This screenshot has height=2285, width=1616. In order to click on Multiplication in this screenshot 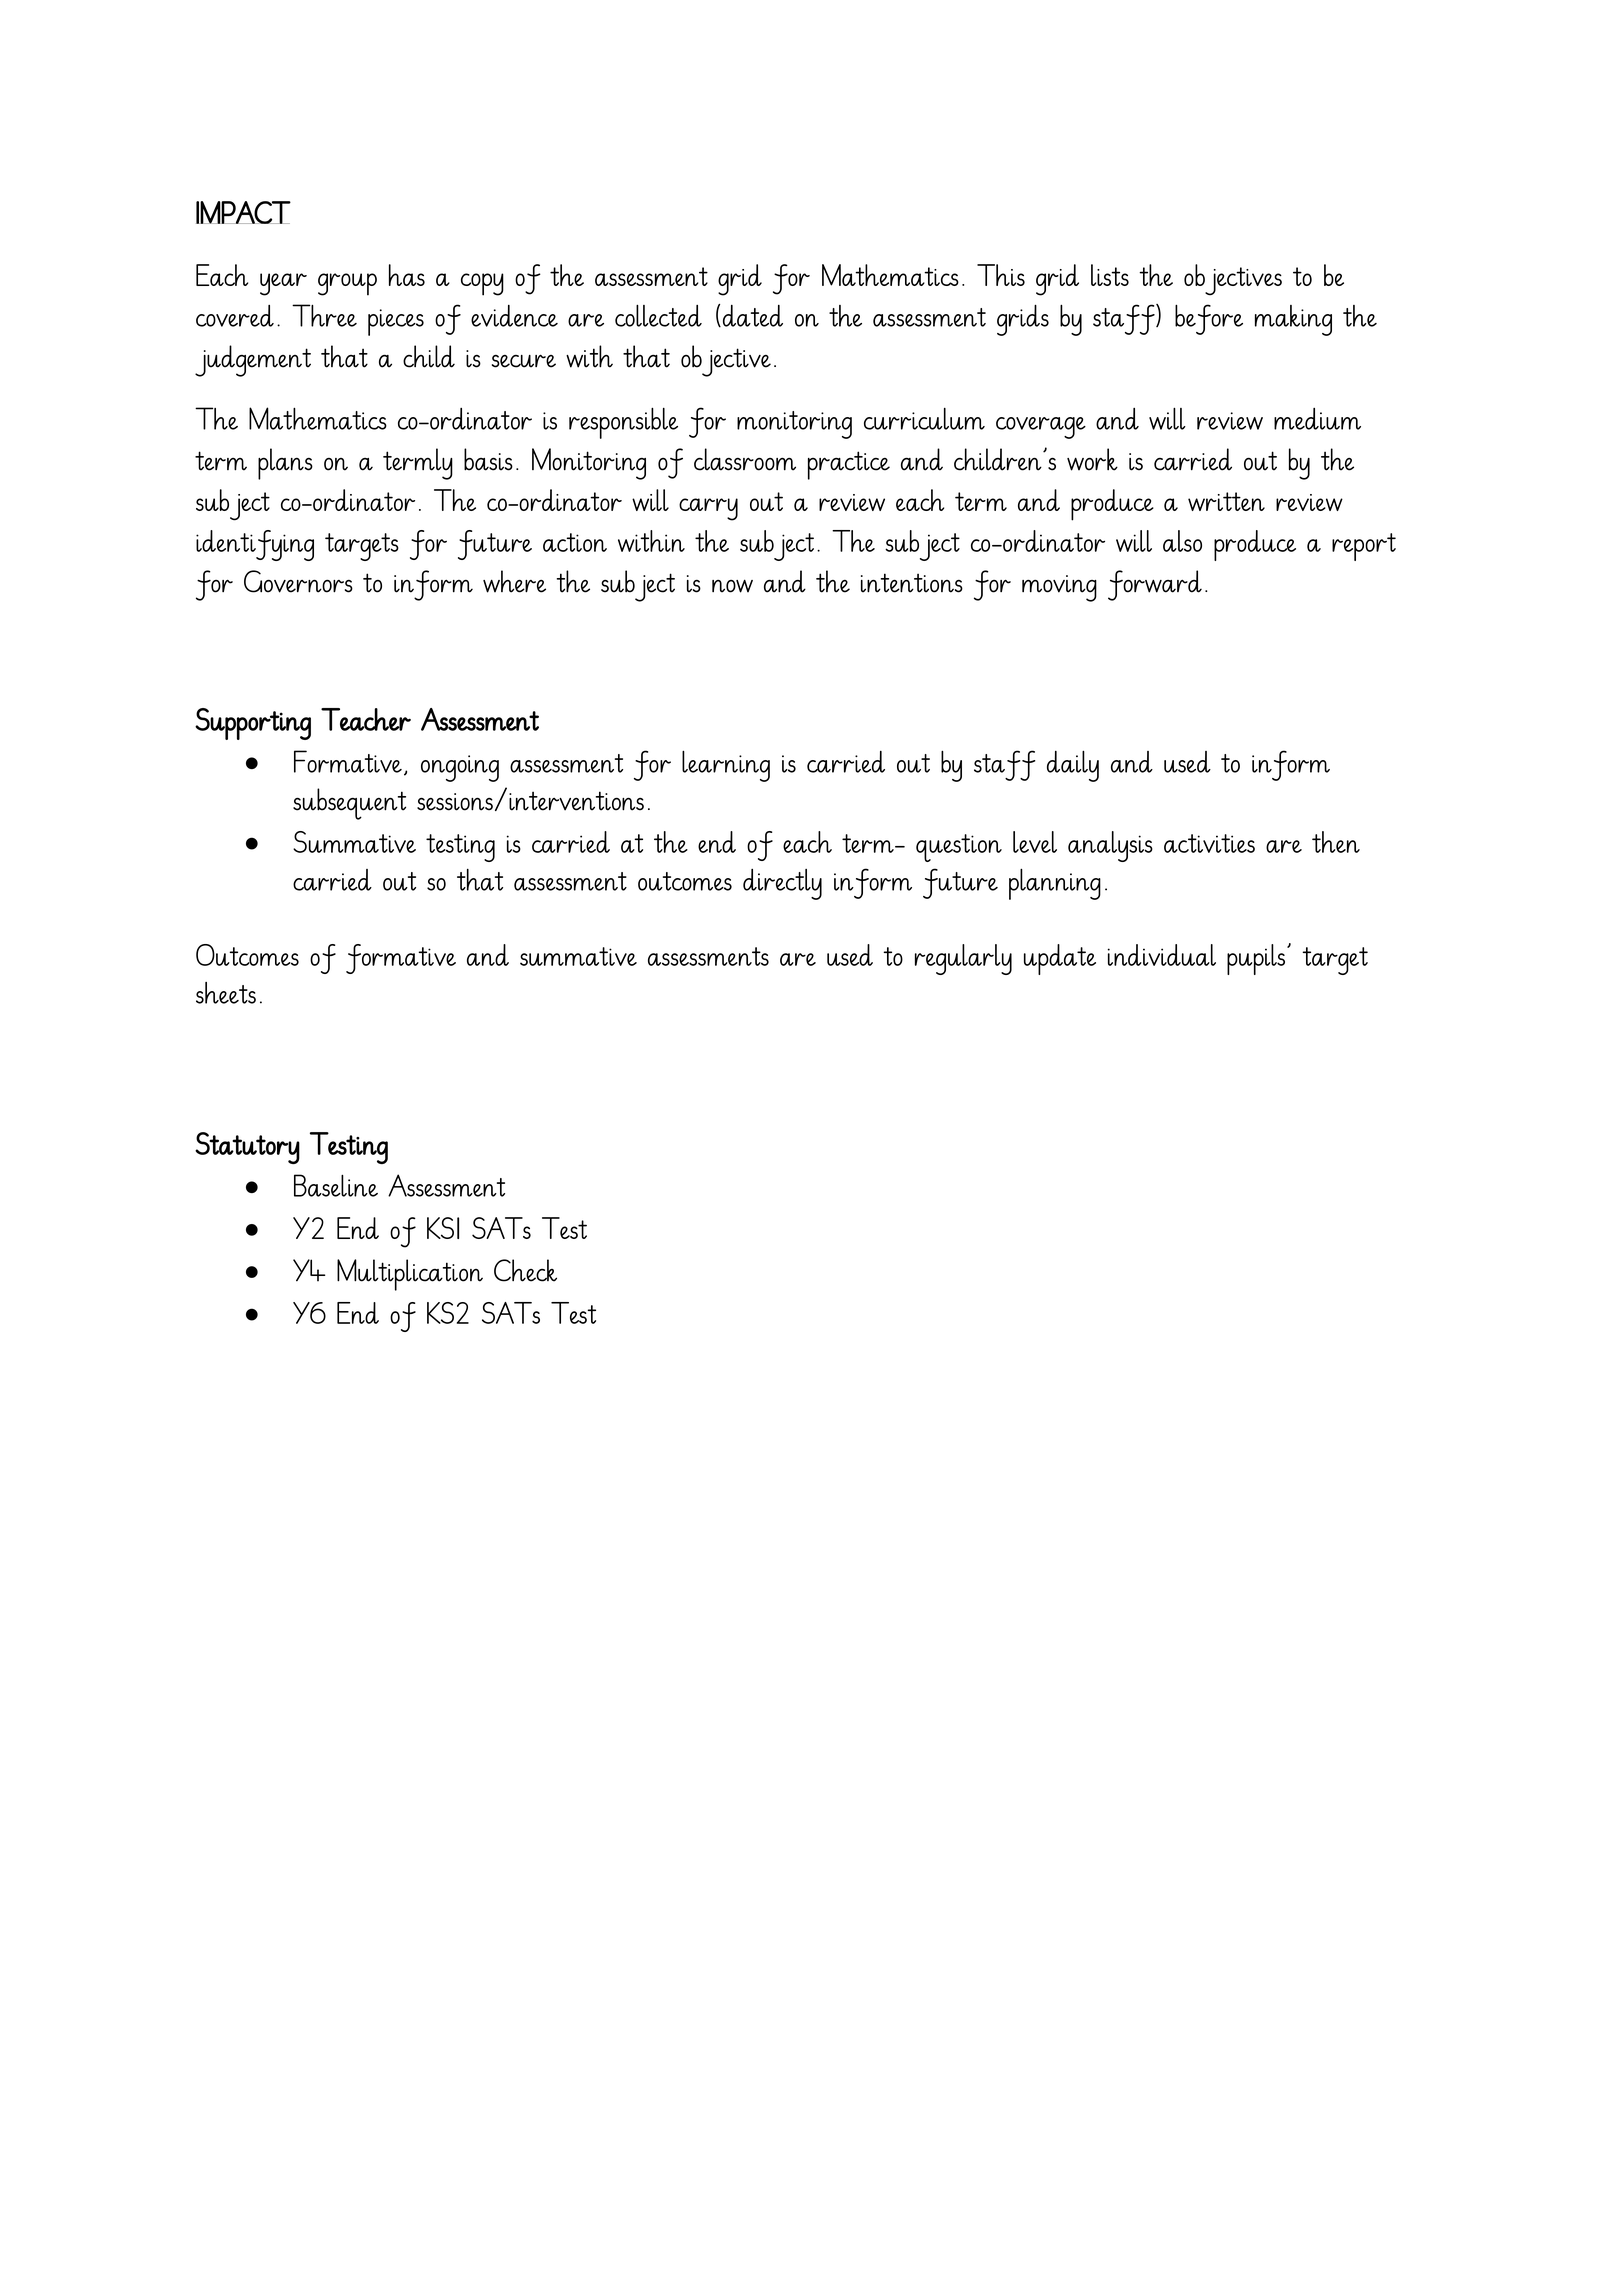, I will do `click(410, 1275)`.
